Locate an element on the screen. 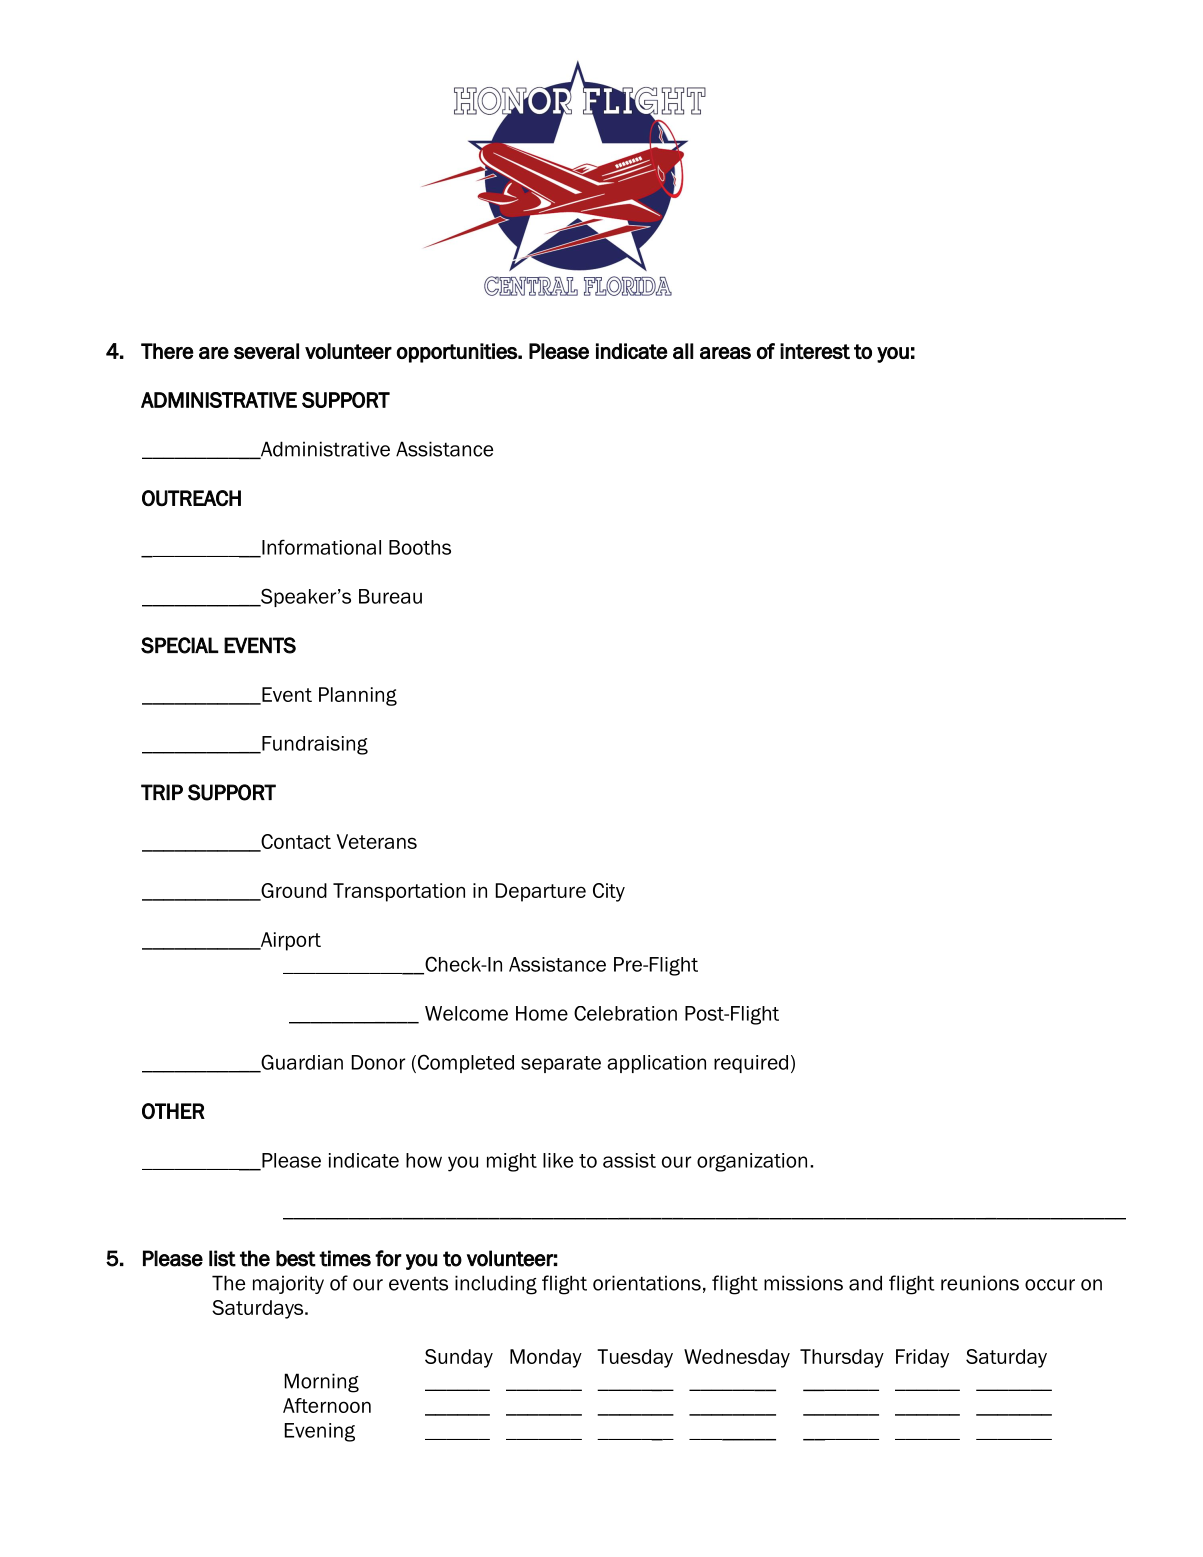 This screenshot has width=1203, height=1557. Tuesday is located at coordinates (635, 1358).
